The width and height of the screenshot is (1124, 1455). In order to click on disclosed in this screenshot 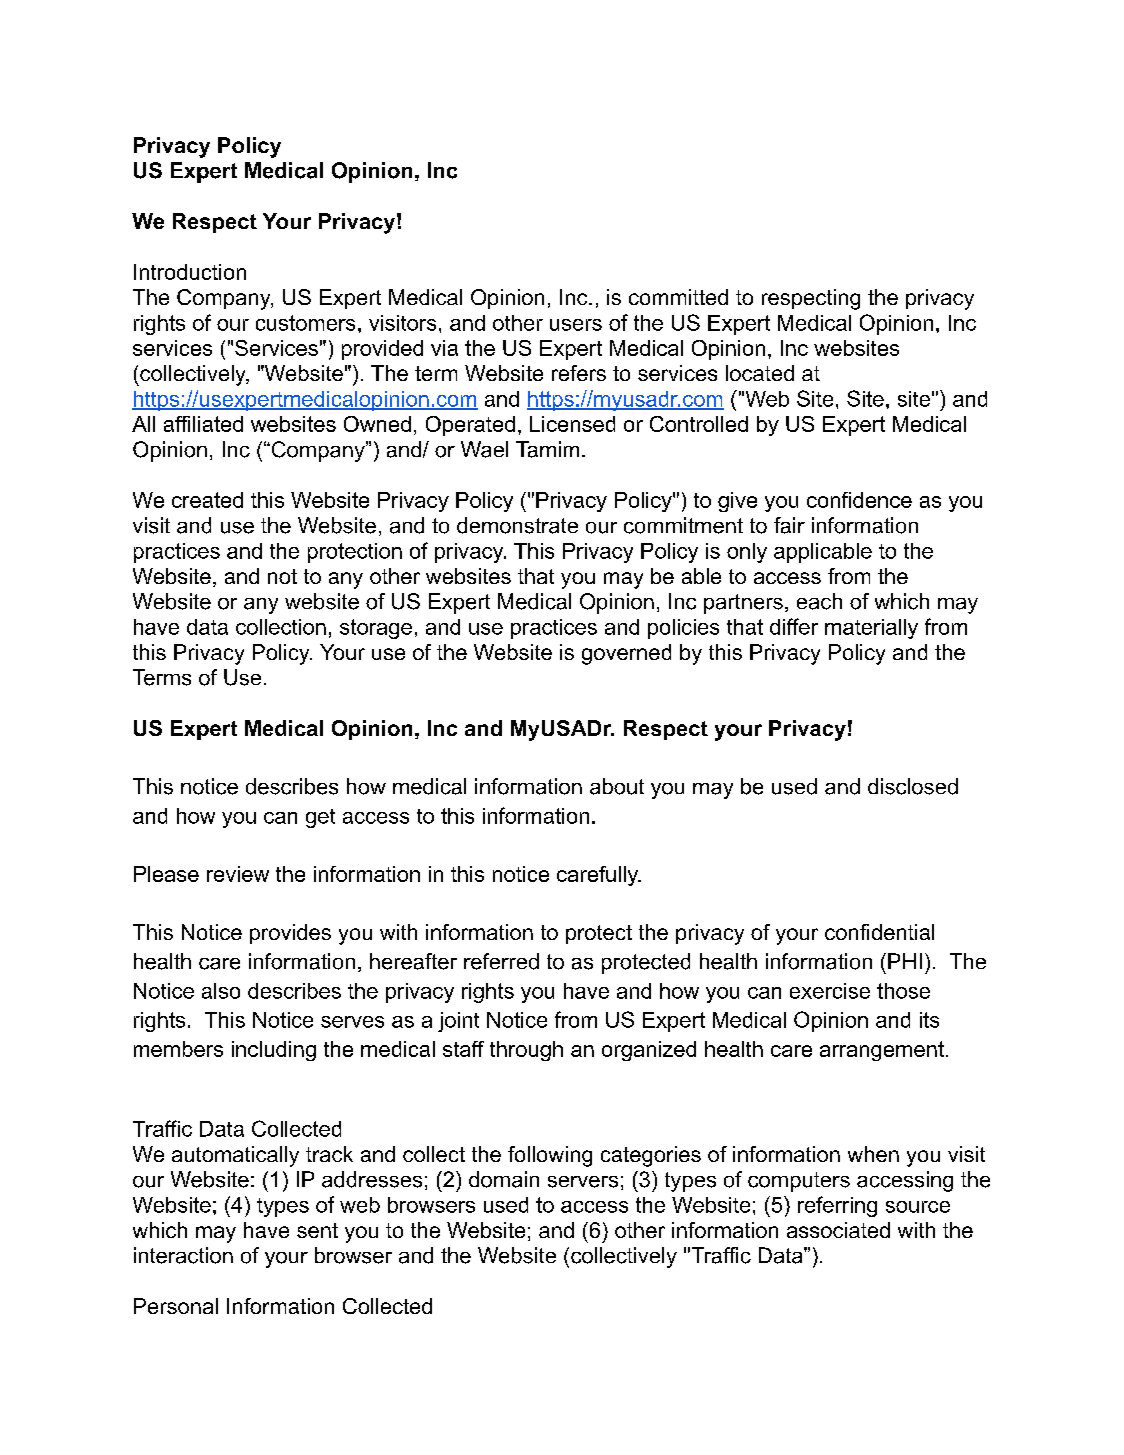, I will do `click(913, 786)`.
